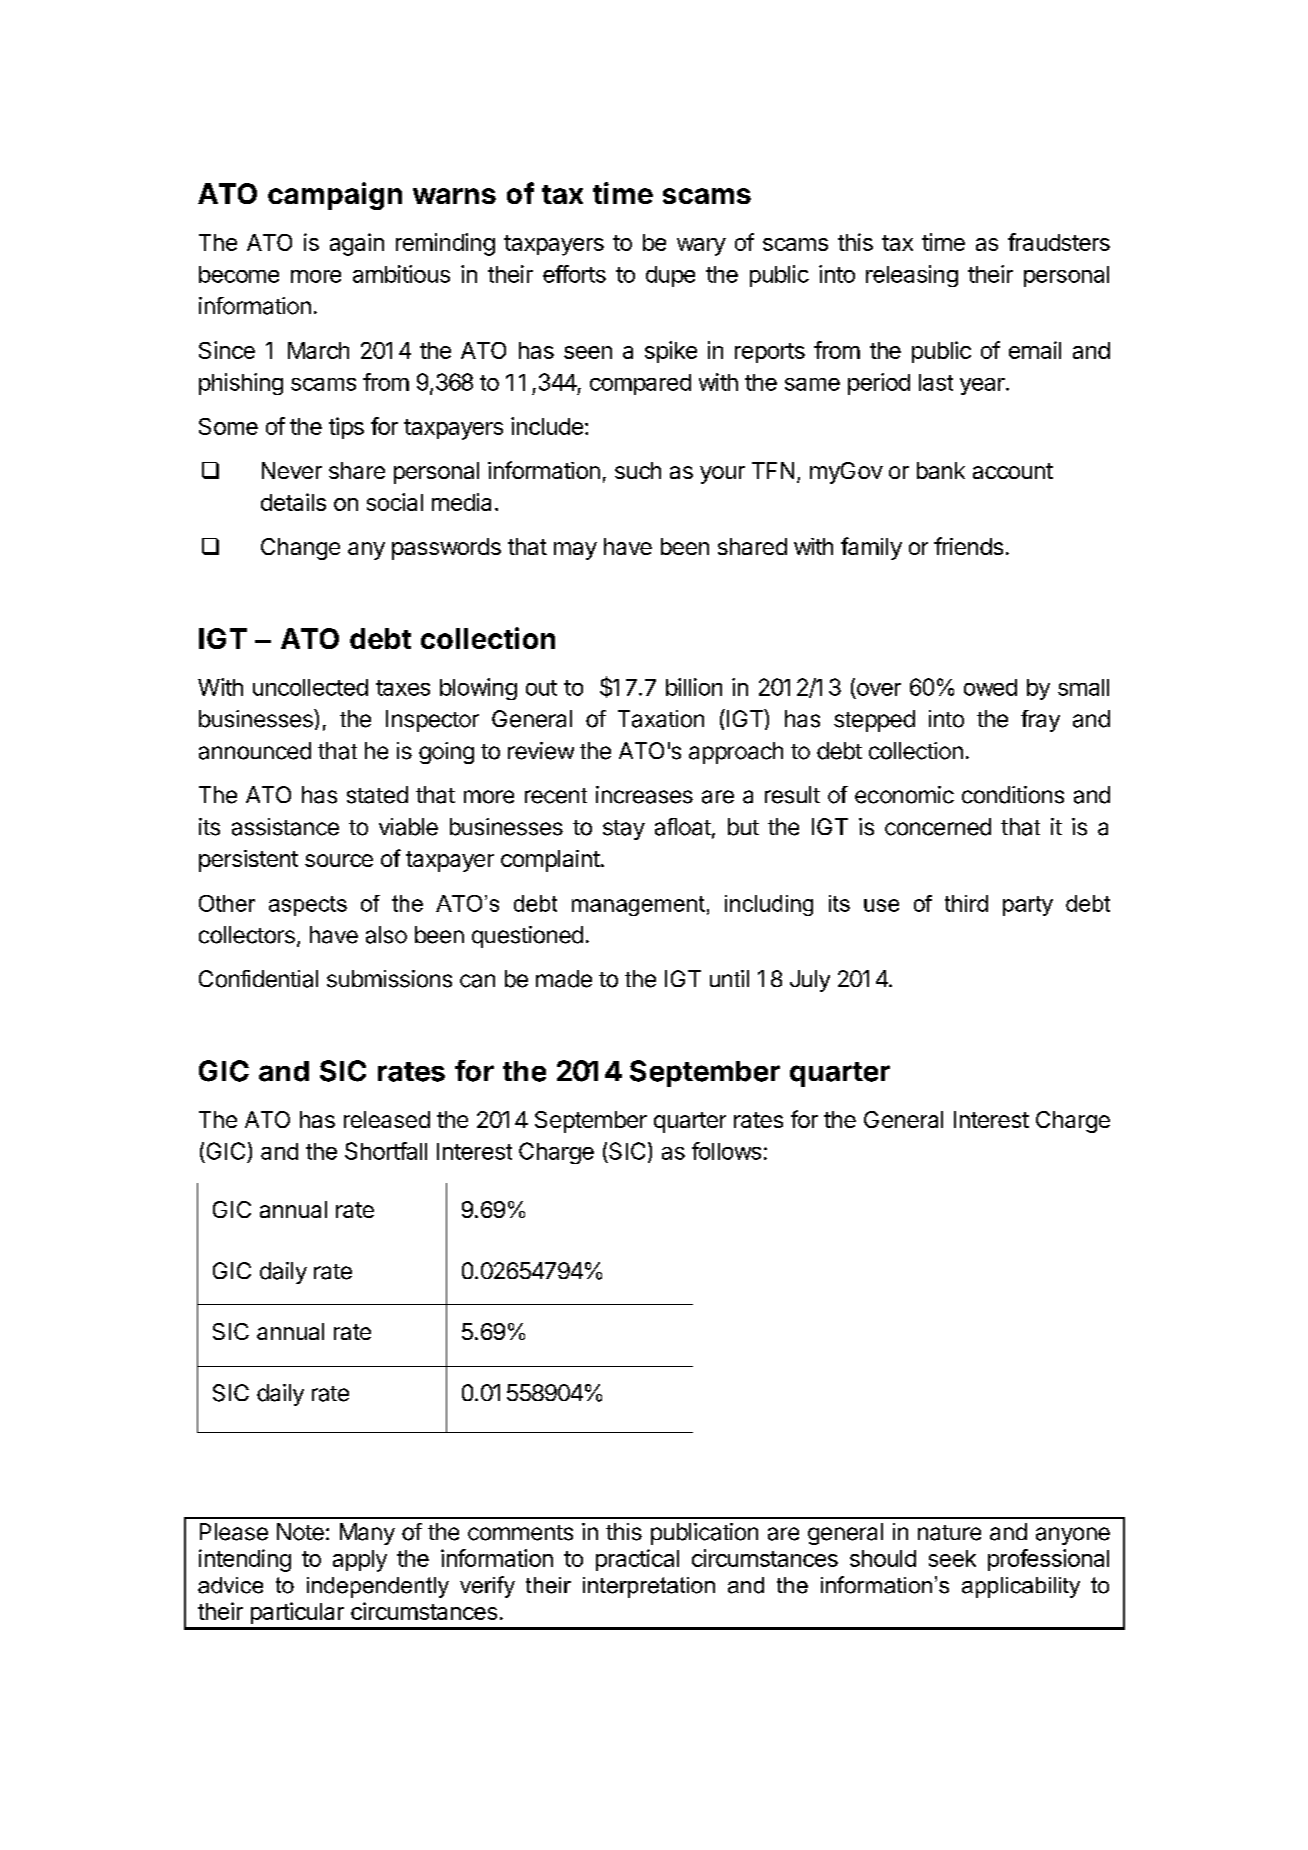  Describe the element at coordinates (1059, 242) in the document. I see `fraudsters` at that location.
